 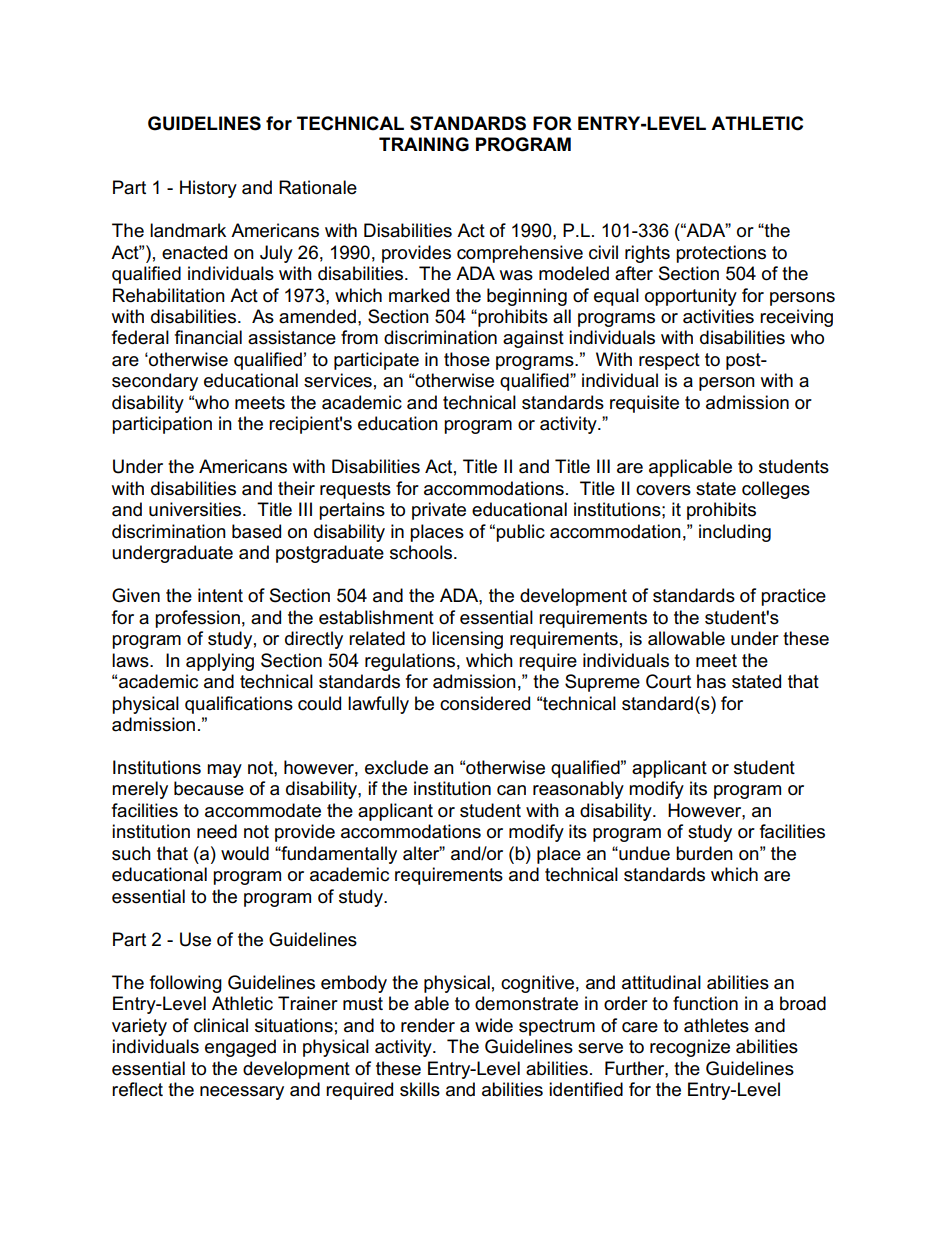 What do you see at coordinates (239, 705) in the image?
I see `qualifications` at bounding box center [239, 705].
